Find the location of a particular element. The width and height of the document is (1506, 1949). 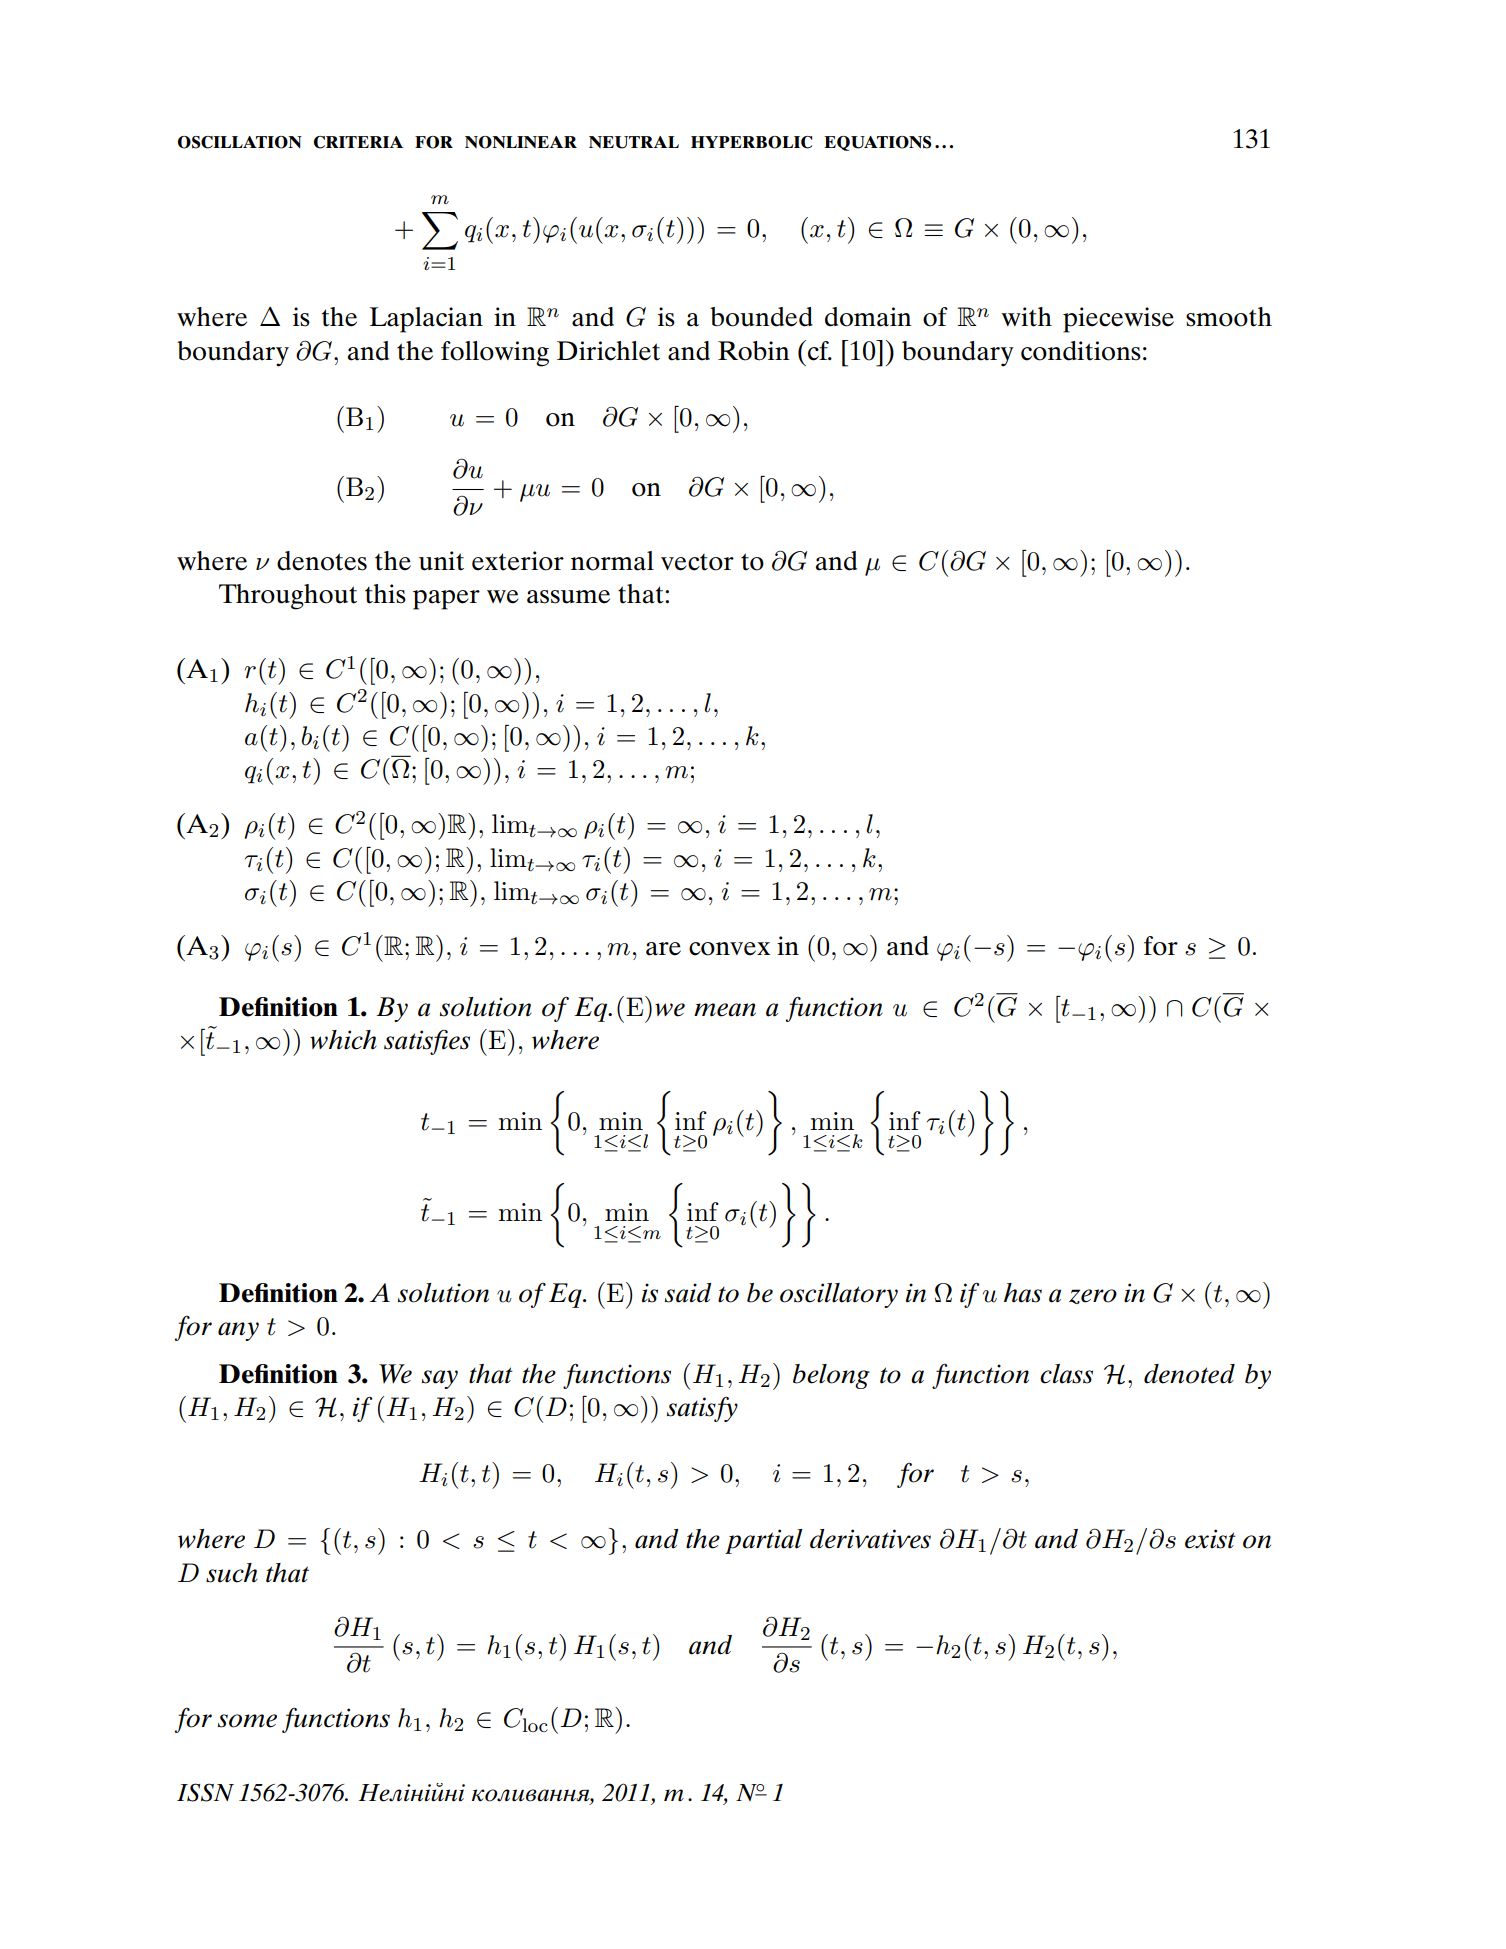

partial is located at coordinates (763, 1541).
